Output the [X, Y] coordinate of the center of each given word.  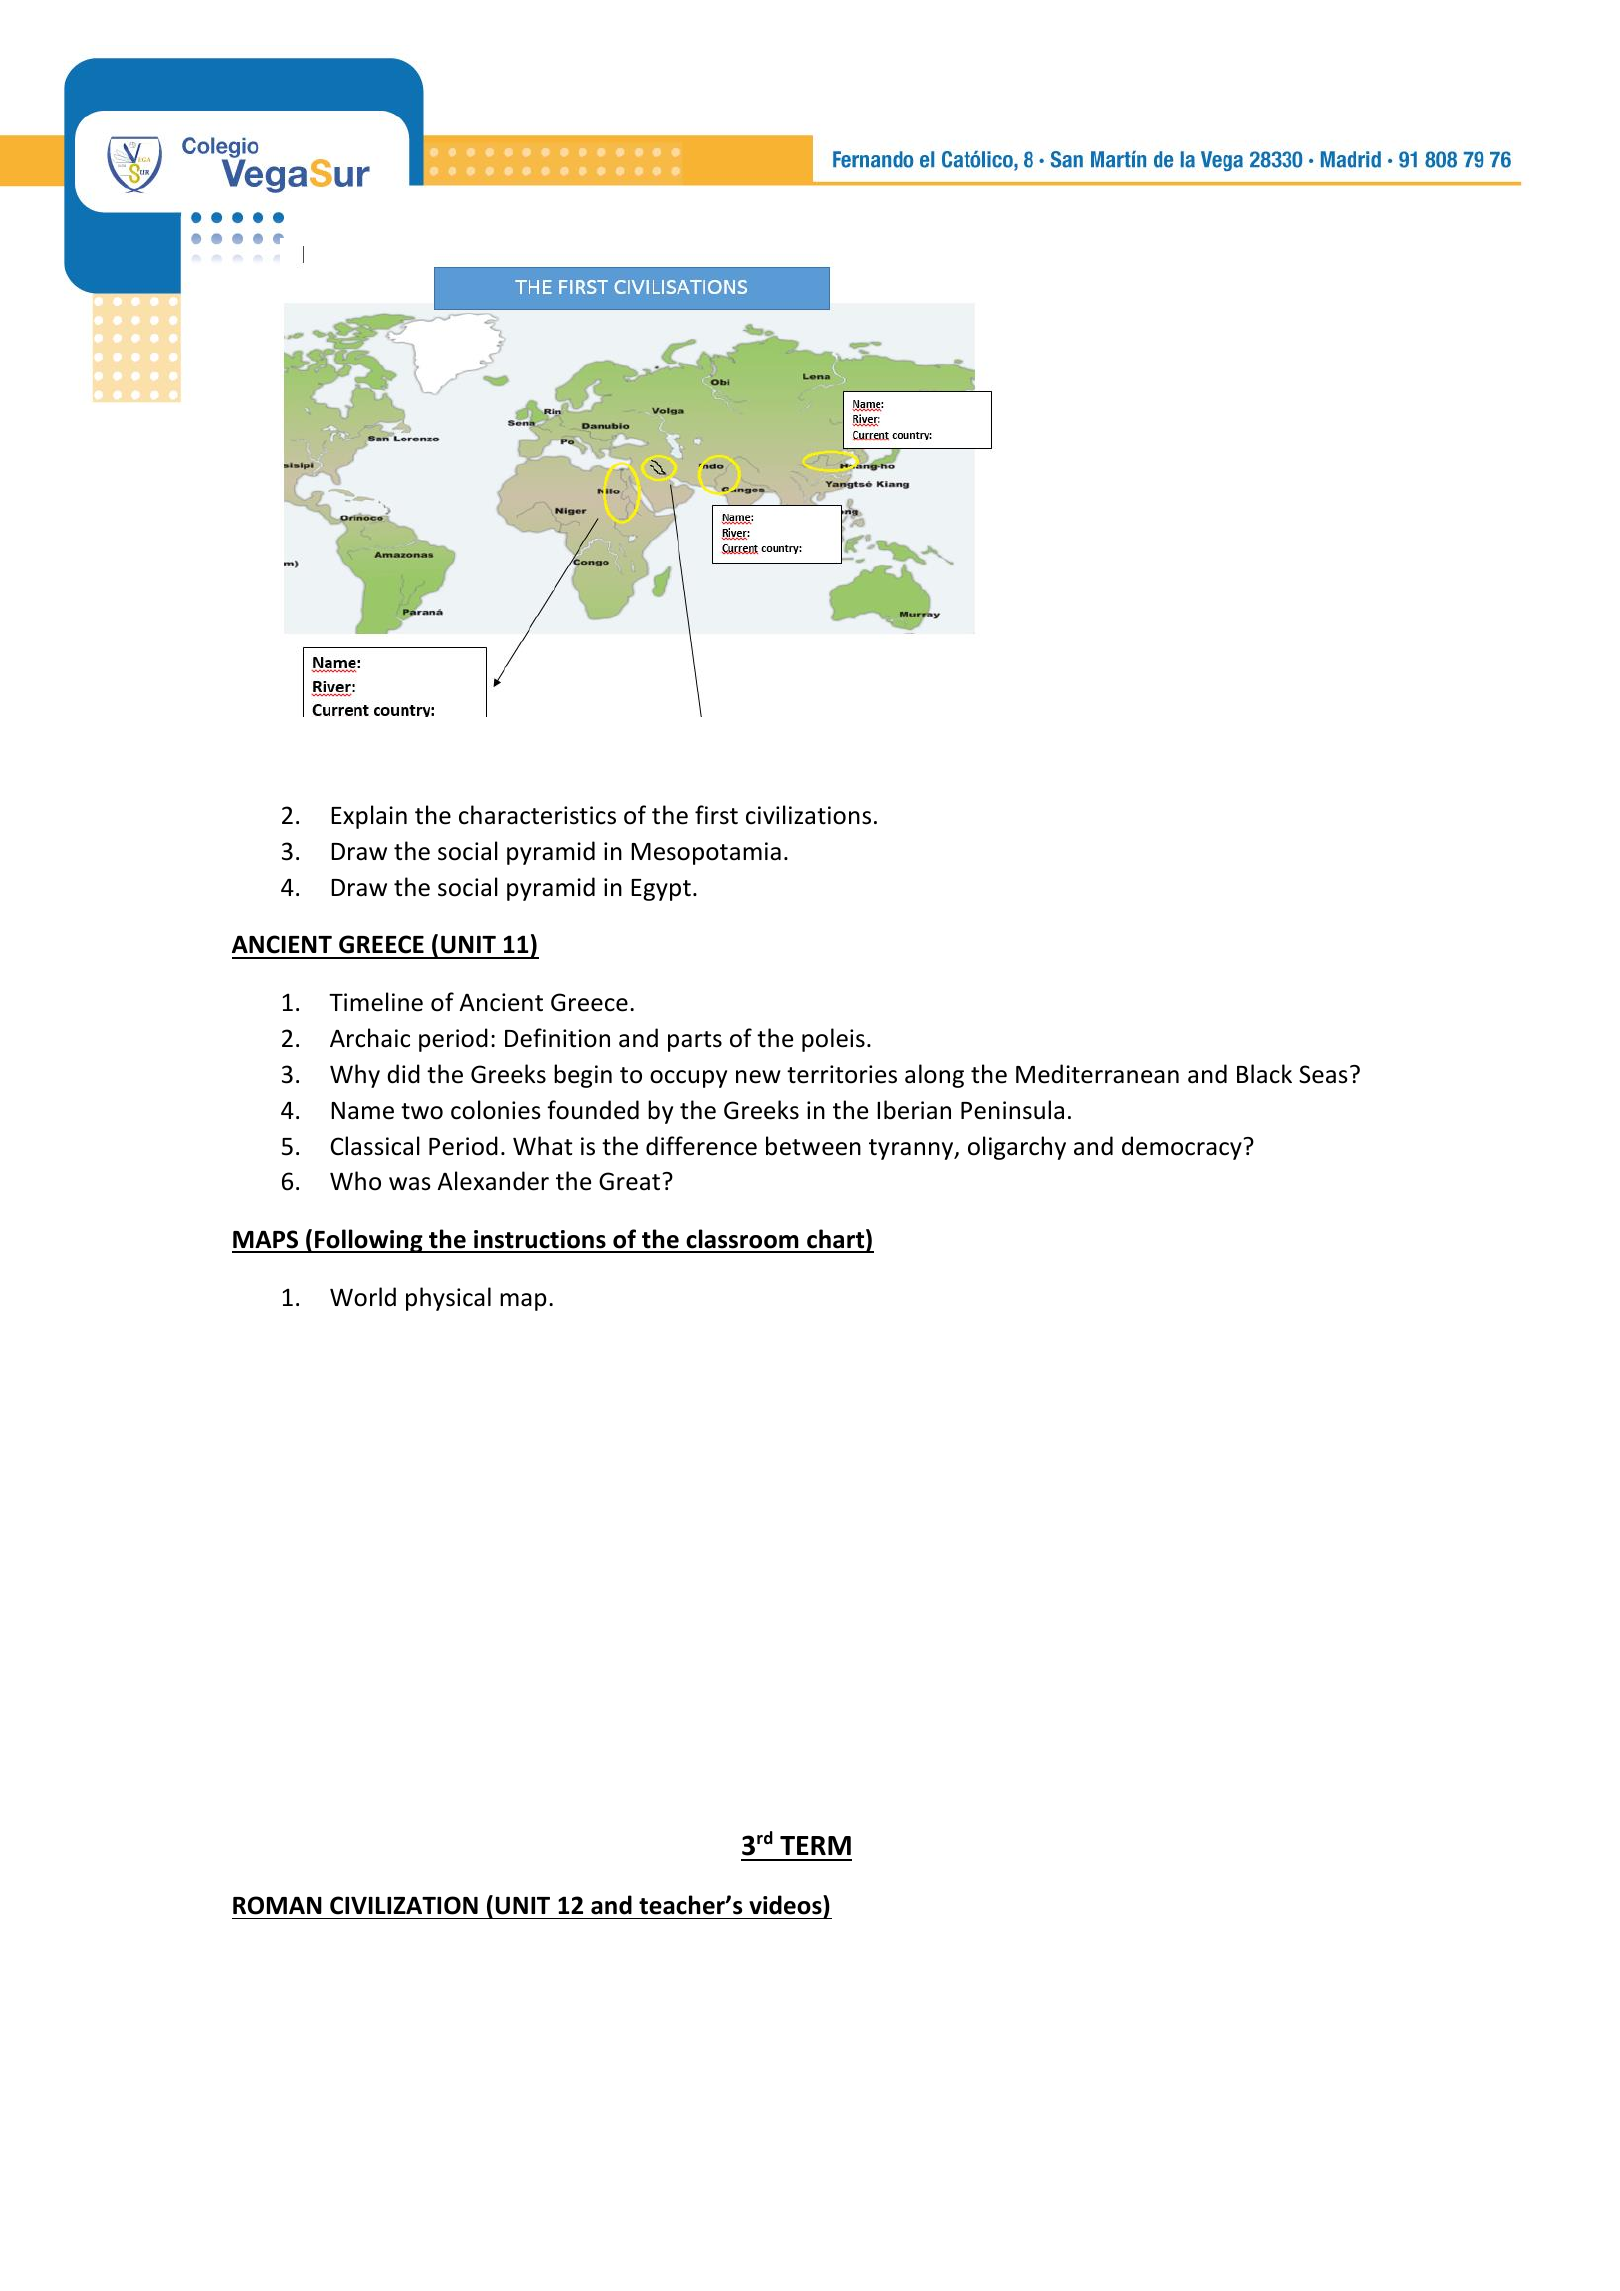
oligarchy [1017, 1148]
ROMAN [277, 1905]
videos [786, 1906]
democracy [1183, 1148]
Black [1264, 1074]
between [813, 1146]
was [410, 1184]
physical [448, 1299]
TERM [815, 1845]
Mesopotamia [706, 853]
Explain [369, 817]
